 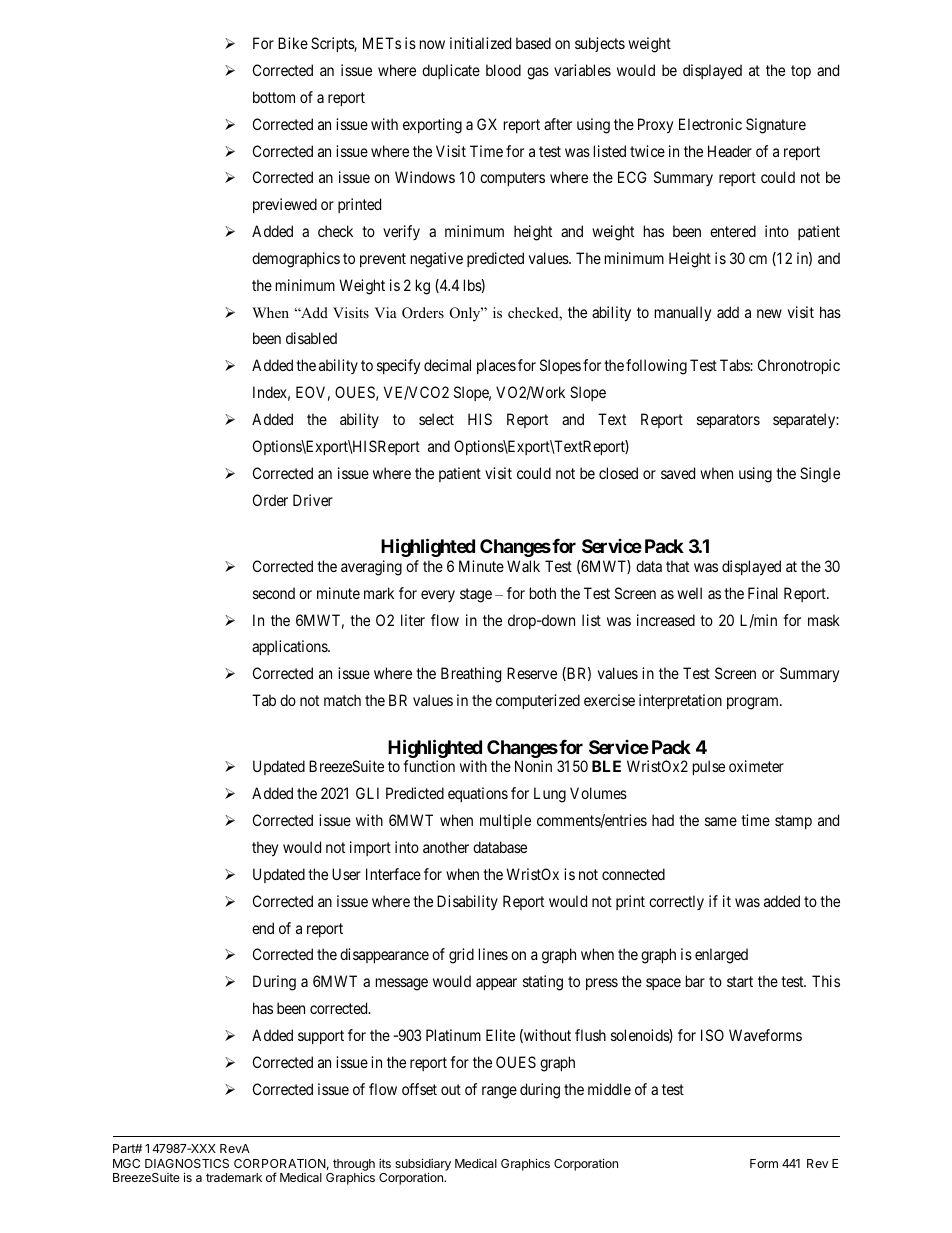 What do you see at coordinates (763, 593) in the screenshot?
I see `Final` at bounding box center [763, 593].
